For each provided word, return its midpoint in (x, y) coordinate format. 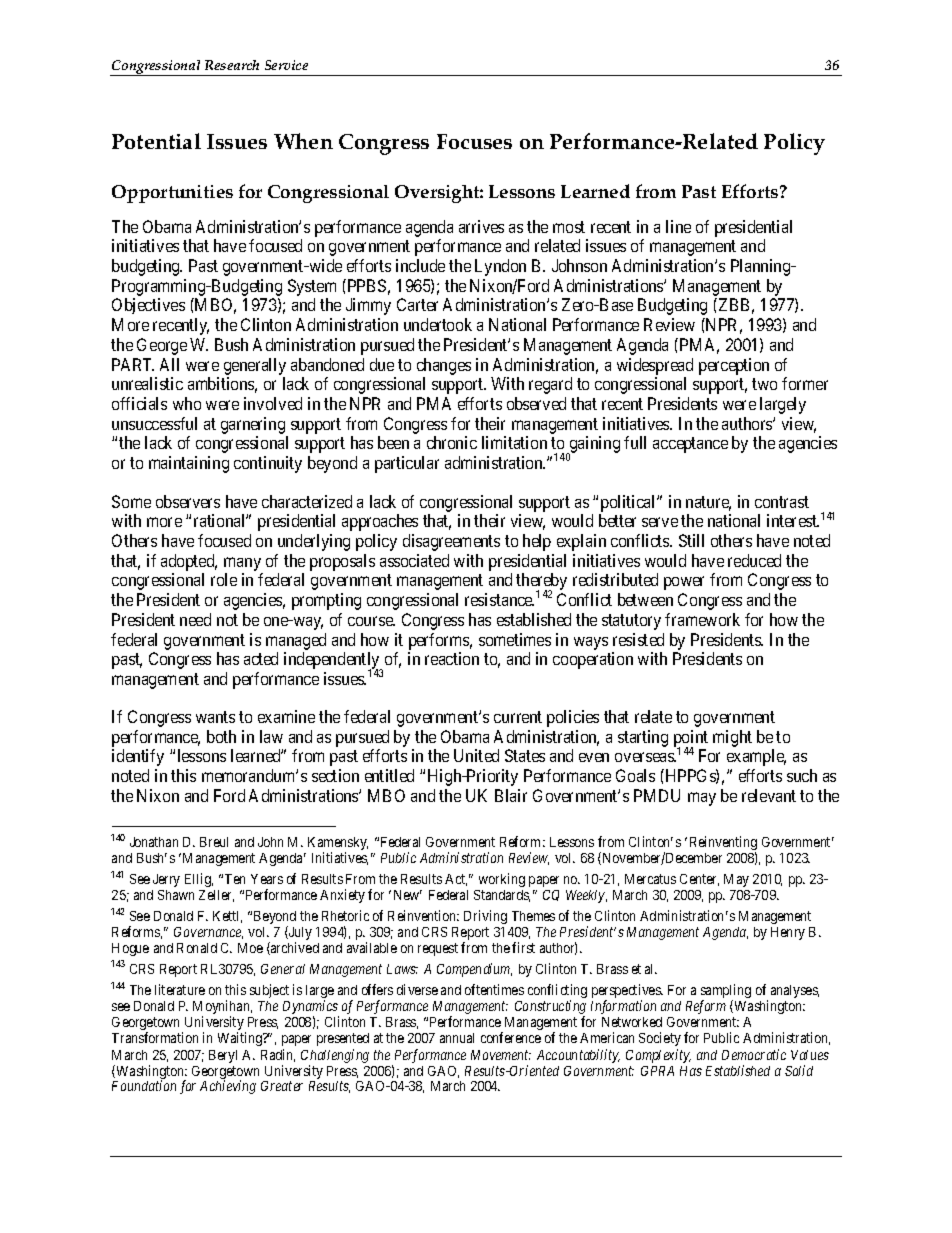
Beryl (223, 1056)
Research (232, 65)
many (242, 564)
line (678, 226)
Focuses (474, 141)
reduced (754, 560)
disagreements (451, 542)
